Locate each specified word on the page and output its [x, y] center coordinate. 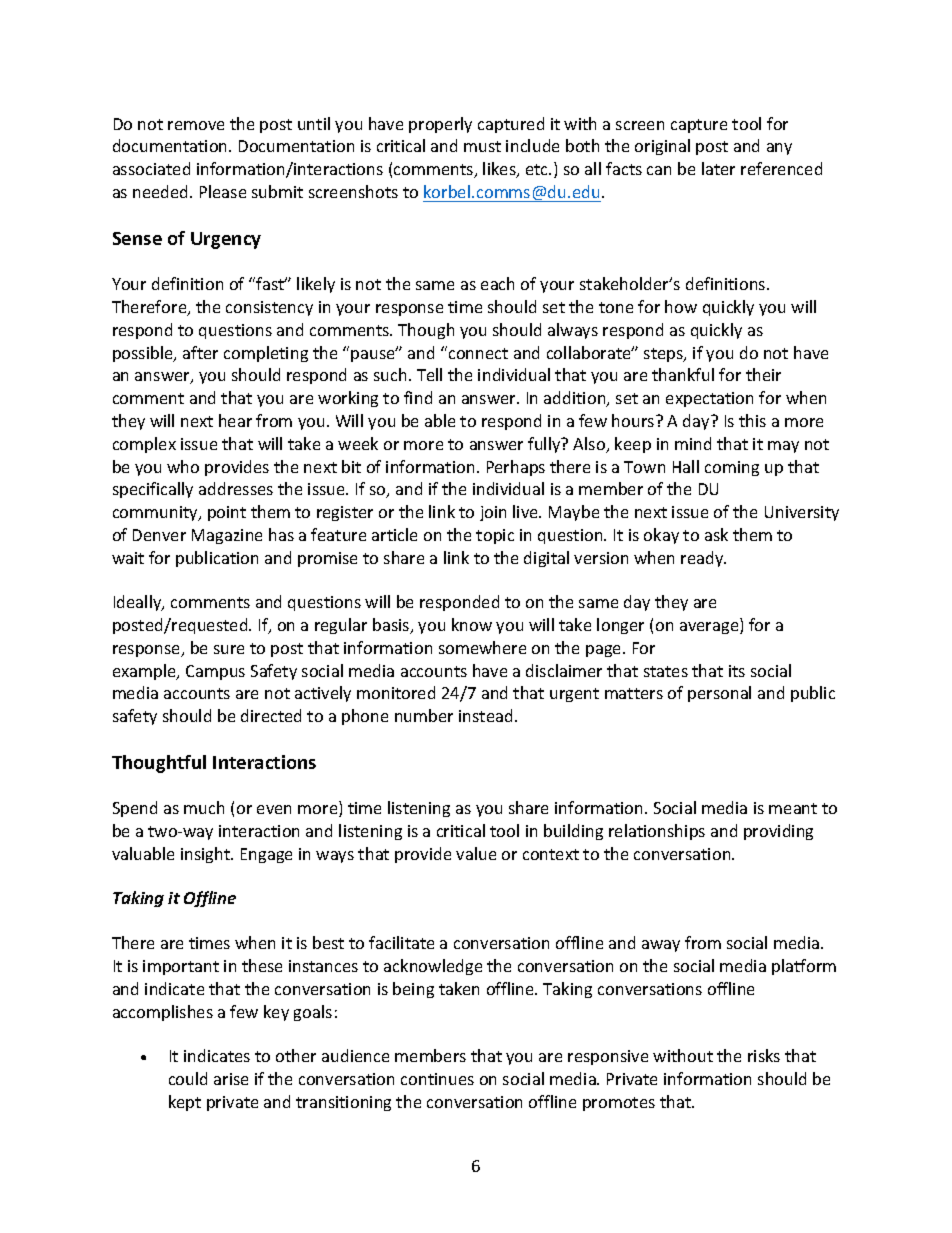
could [188, 1078]
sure [229, 649]
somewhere [482, 647]
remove [196, 125]
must [482, 146]
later [718, 168]
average [710, 628]
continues [437, 1079]
